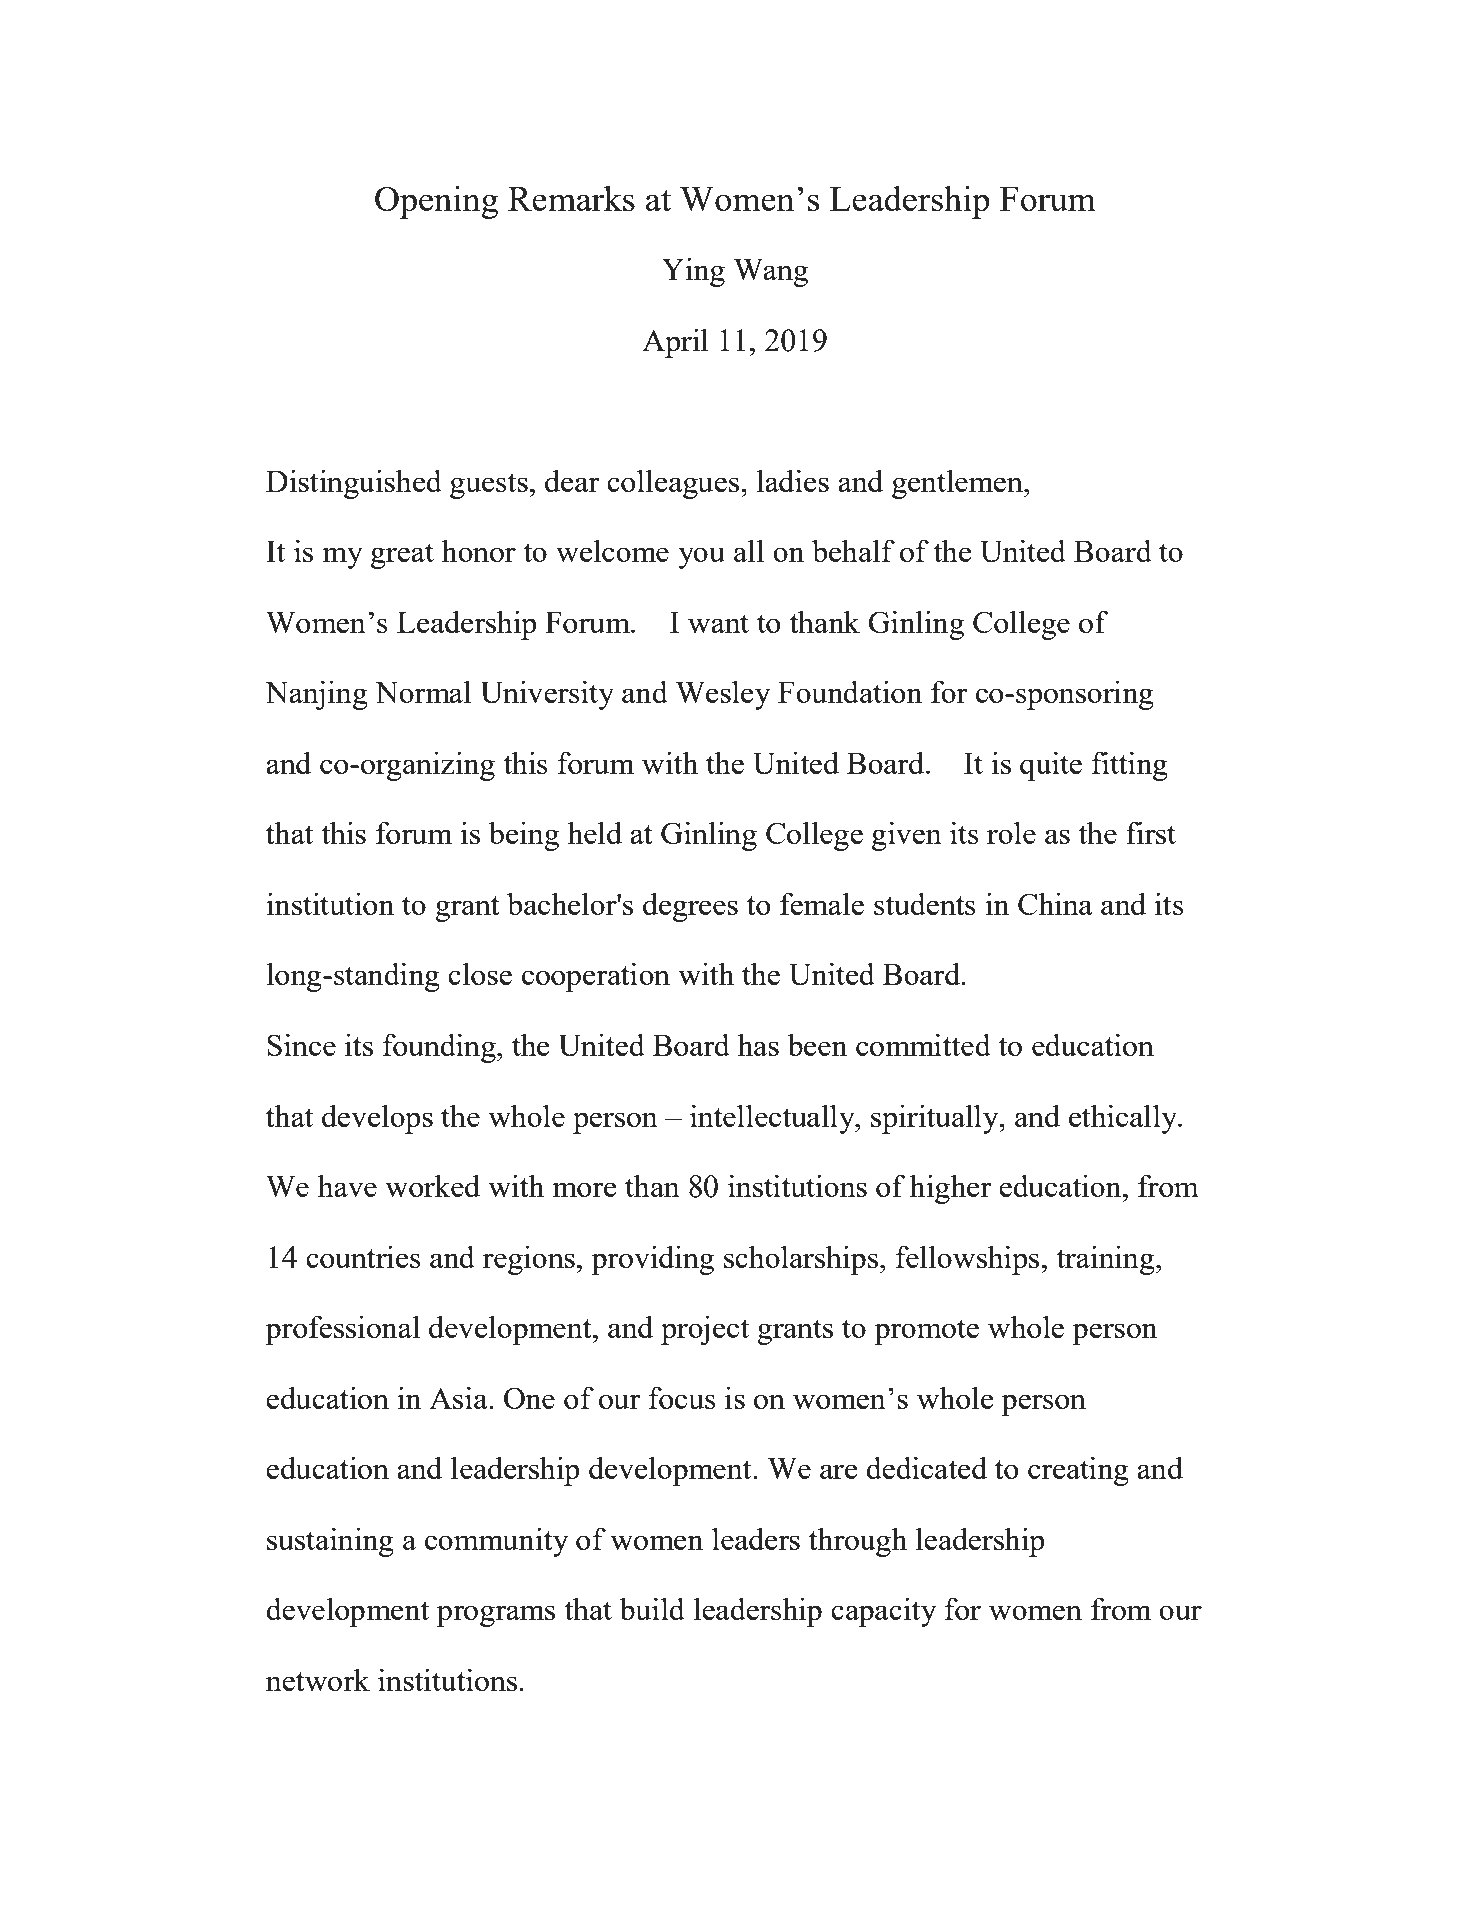 The image size is (1472, 1905). Describe the element at coordinates (652, 1260) in the page. I see `providing` at that location.
